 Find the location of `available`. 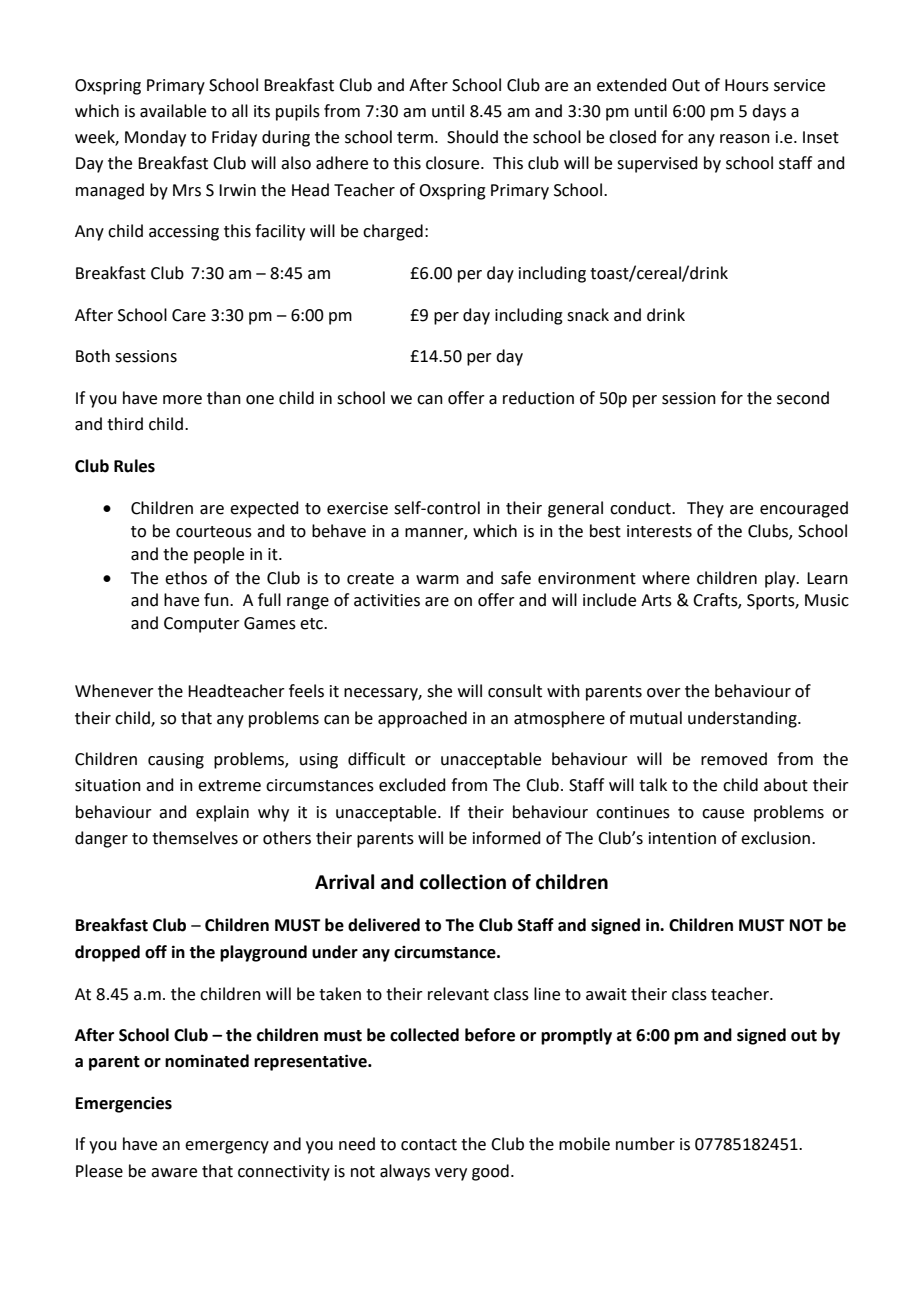

available is located at coordinates (173, 111).
